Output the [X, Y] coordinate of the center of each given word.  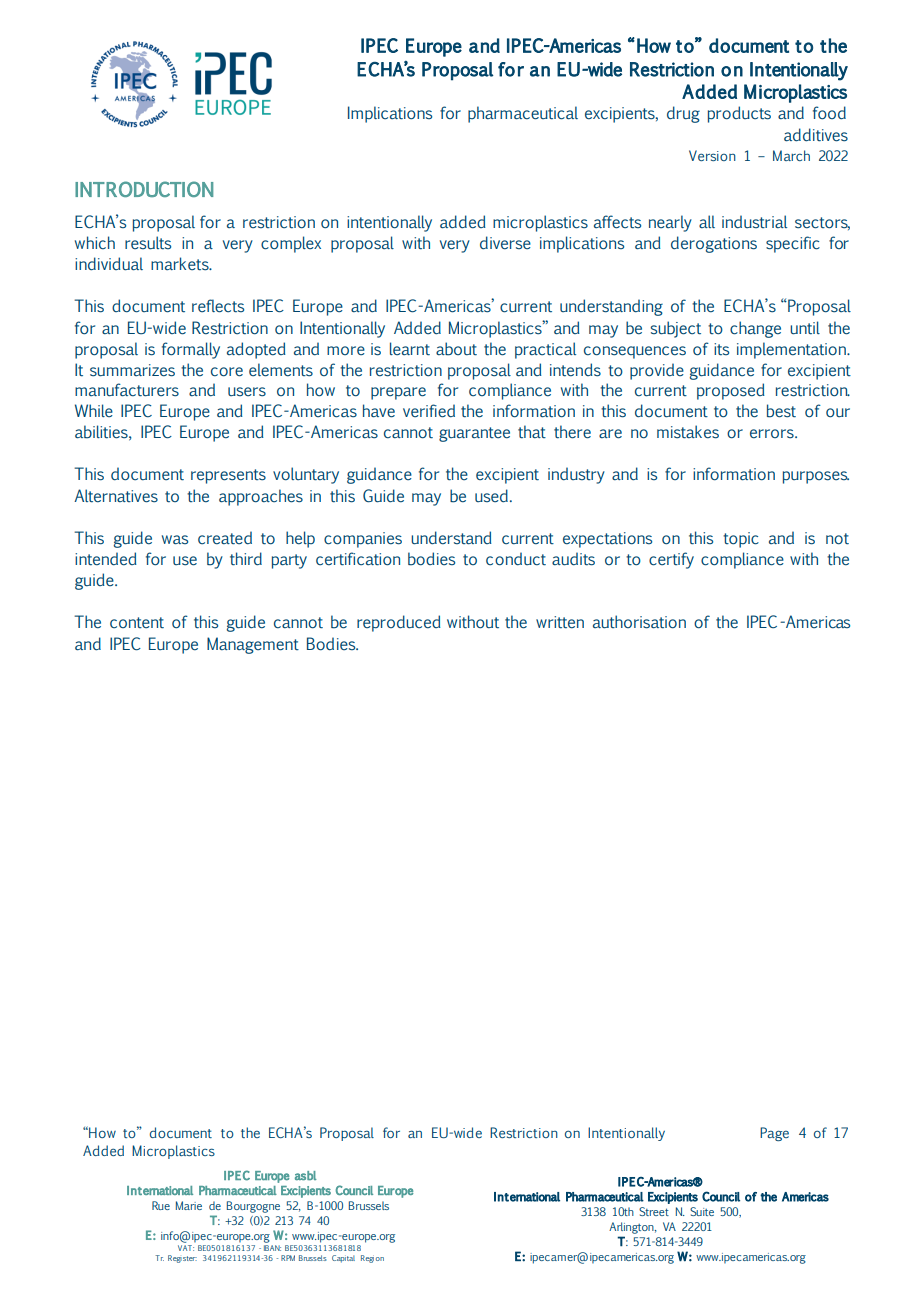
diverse [505, 243]
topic [741, 540]
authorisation [639, 622]
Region [372, 1259]
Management [253, 645]
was [175, 540]
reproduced [399, 623]
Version [712, 155]
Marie [189, 1205]
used [491, 495]
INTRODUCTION [144, 189]
